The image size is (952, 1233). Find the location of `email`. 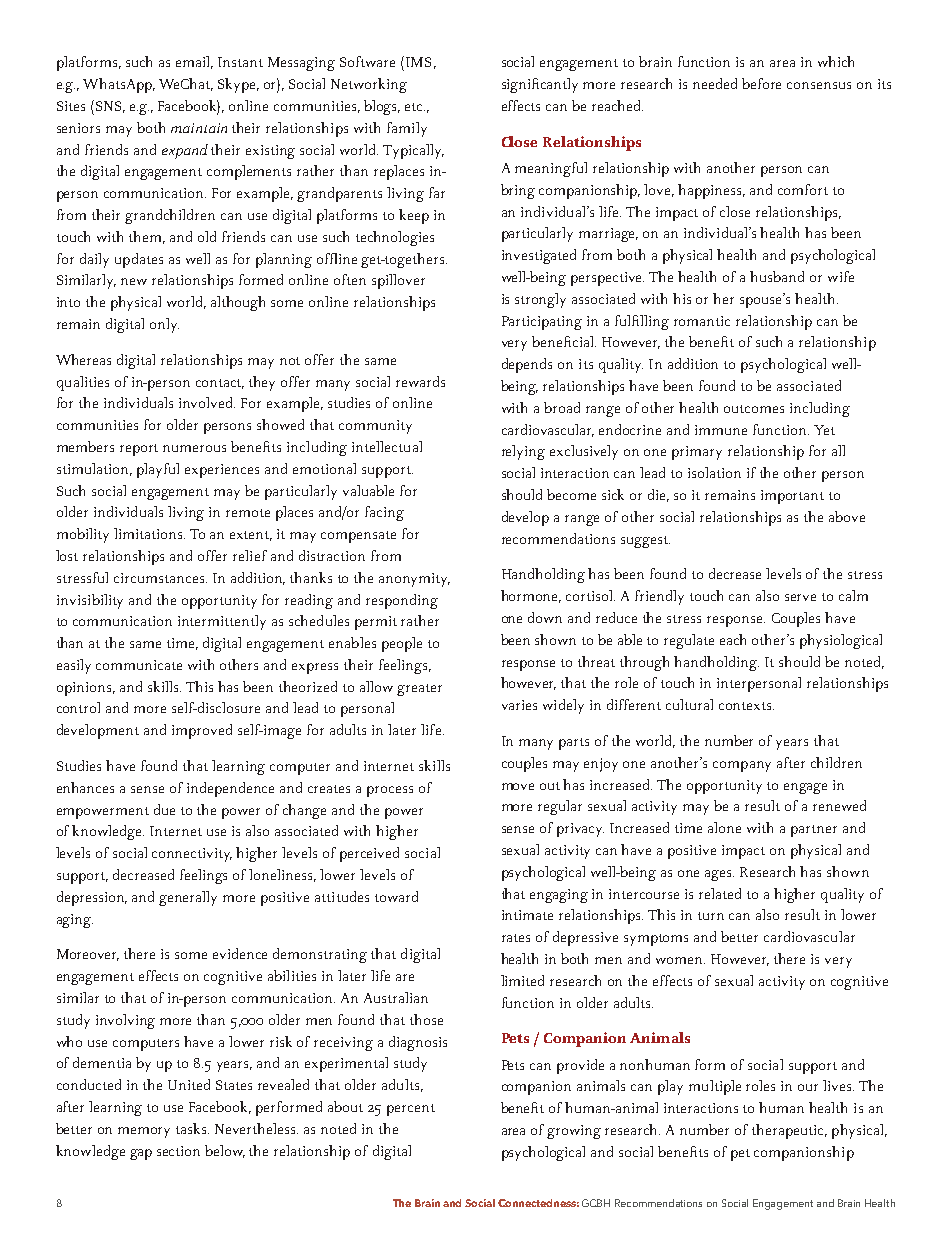

email is located at coordinates (194, 62).
